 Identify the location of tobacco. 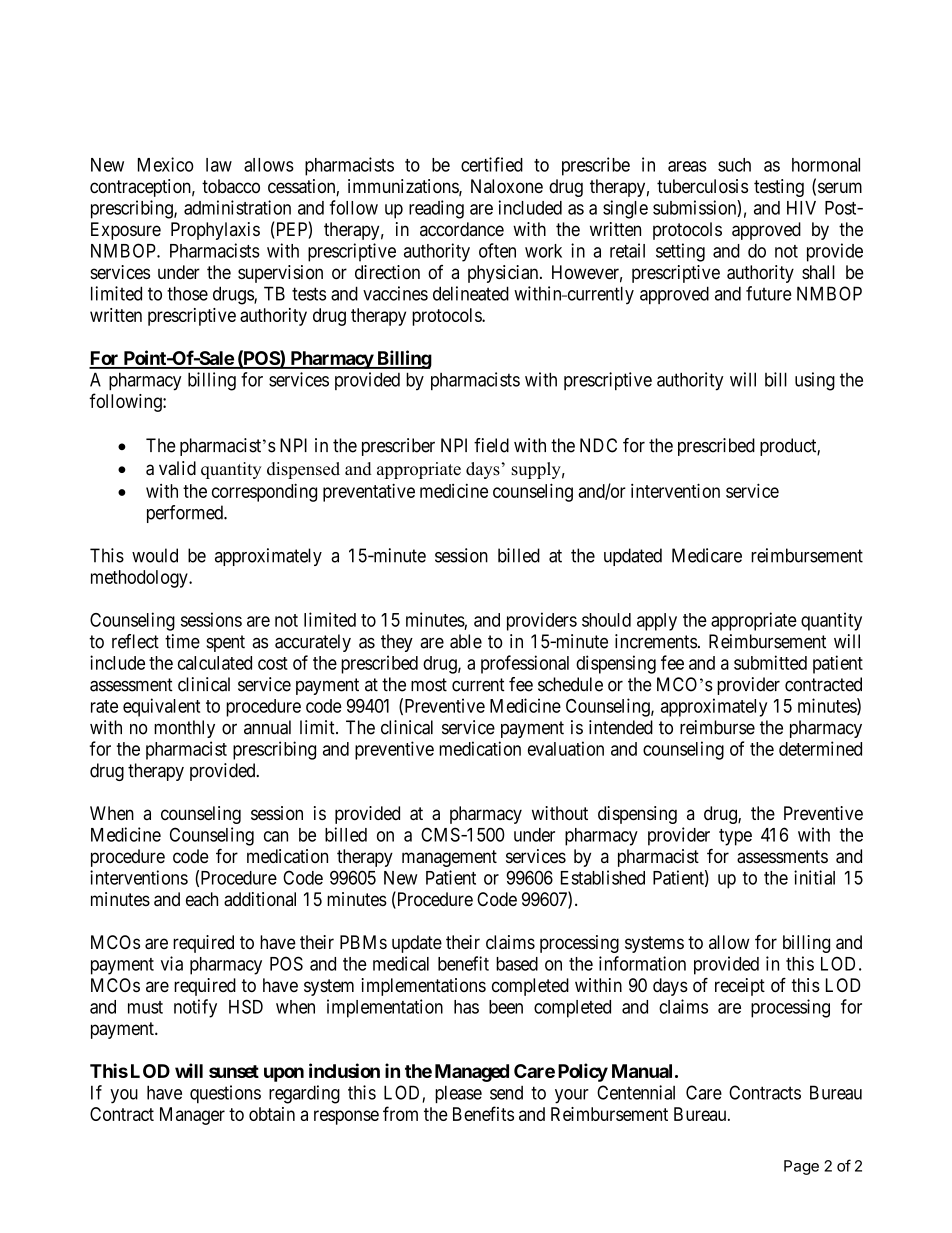
(231, 186).
